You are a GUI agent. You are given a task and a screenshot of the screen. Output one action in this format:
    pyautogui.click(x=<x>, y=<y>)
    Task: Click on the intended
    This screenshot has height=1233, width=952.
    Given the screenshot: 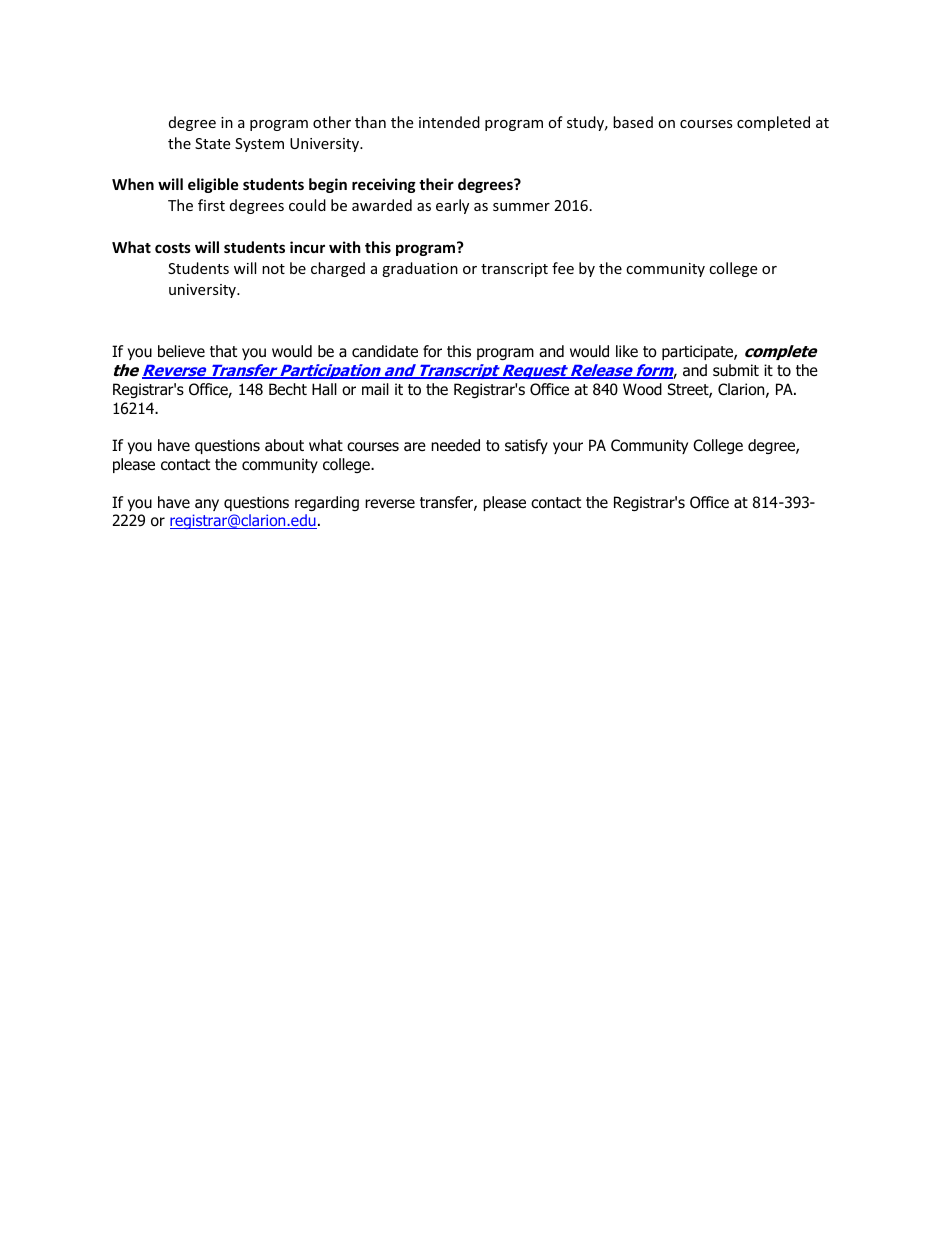 What is the action you would take?
    pyautogui.click(x=449, y=122)
